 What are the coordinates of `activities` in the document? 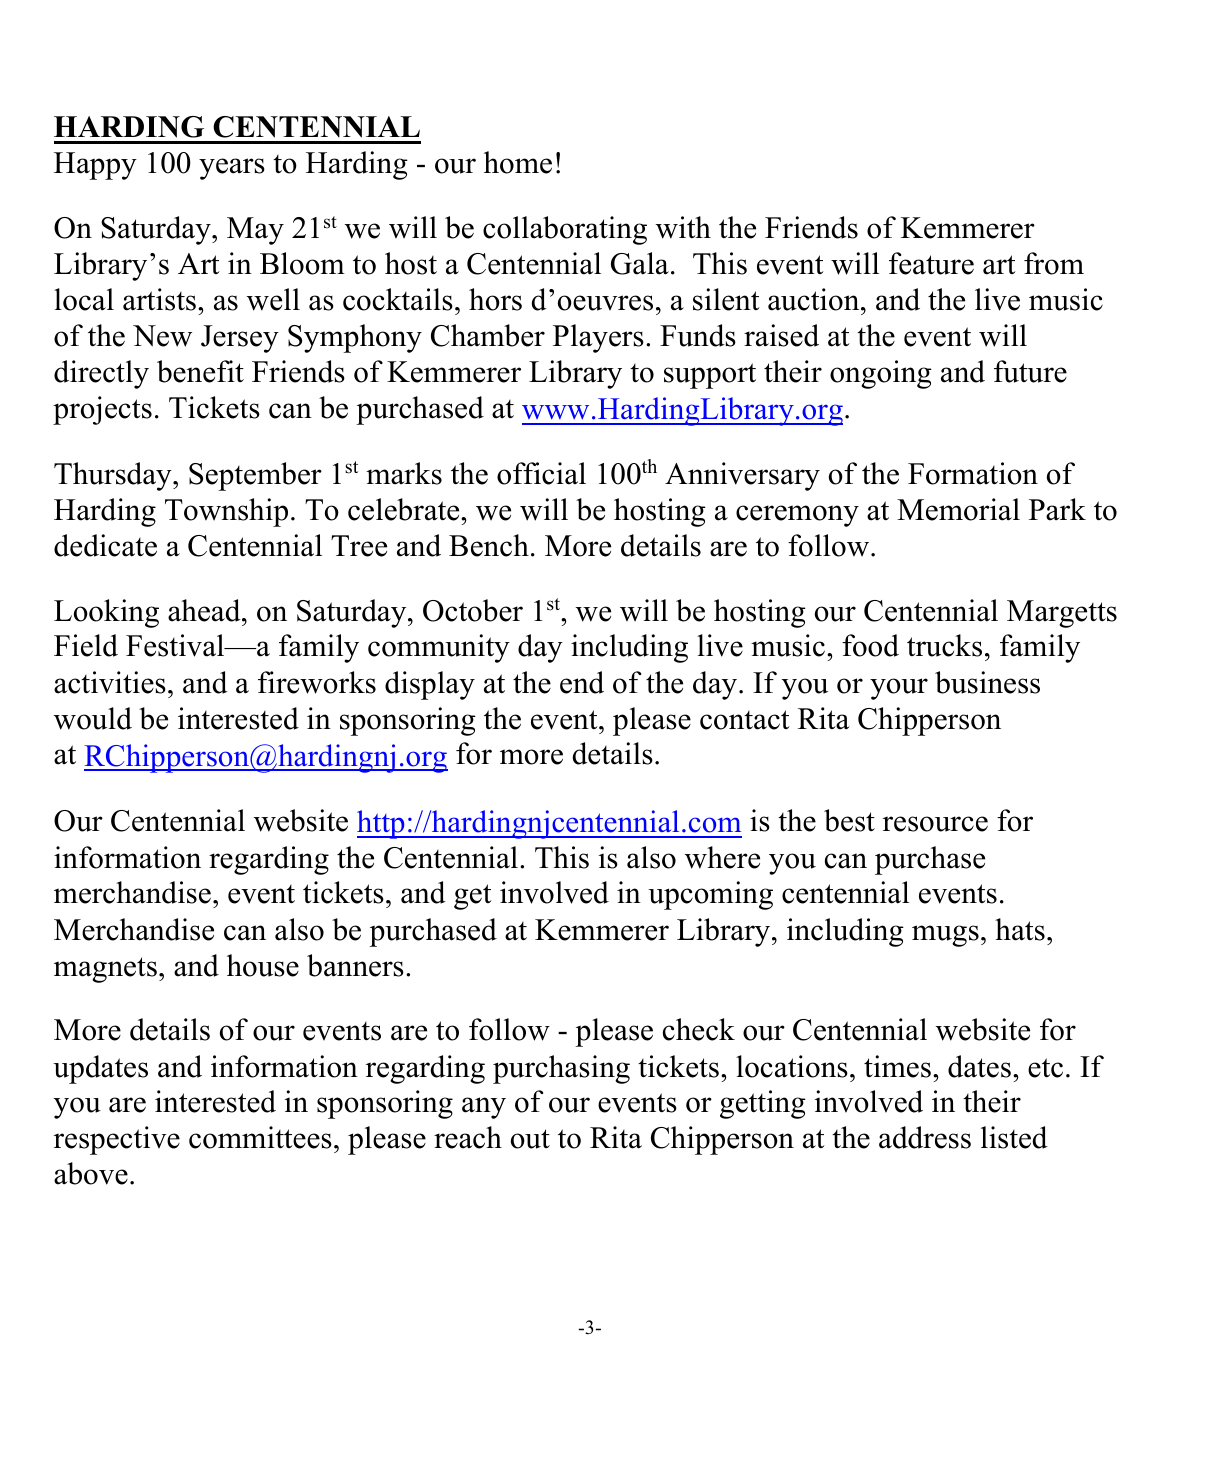 It's located at (110, 682).
